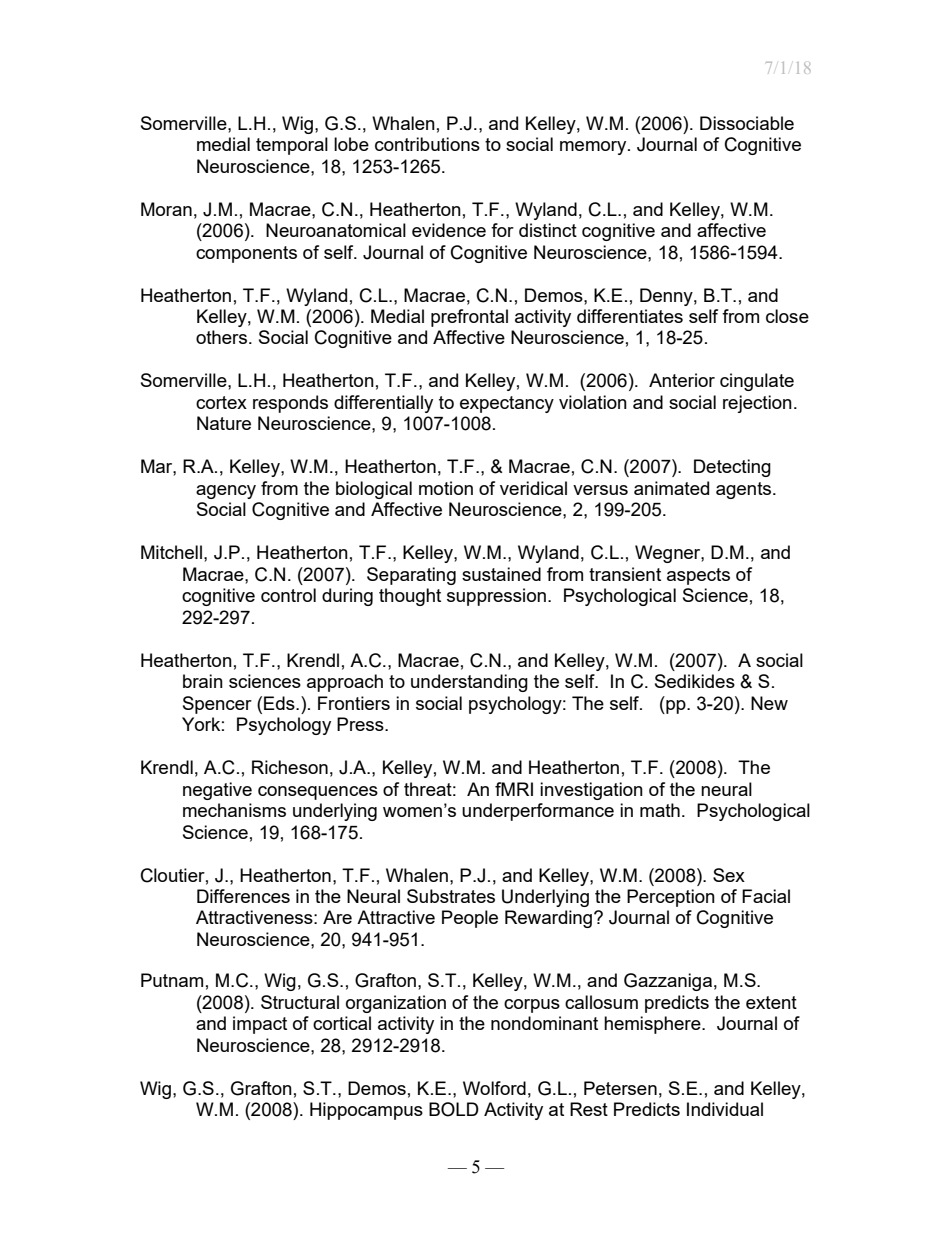  I want to click on Substrates, so click(451, 896).
